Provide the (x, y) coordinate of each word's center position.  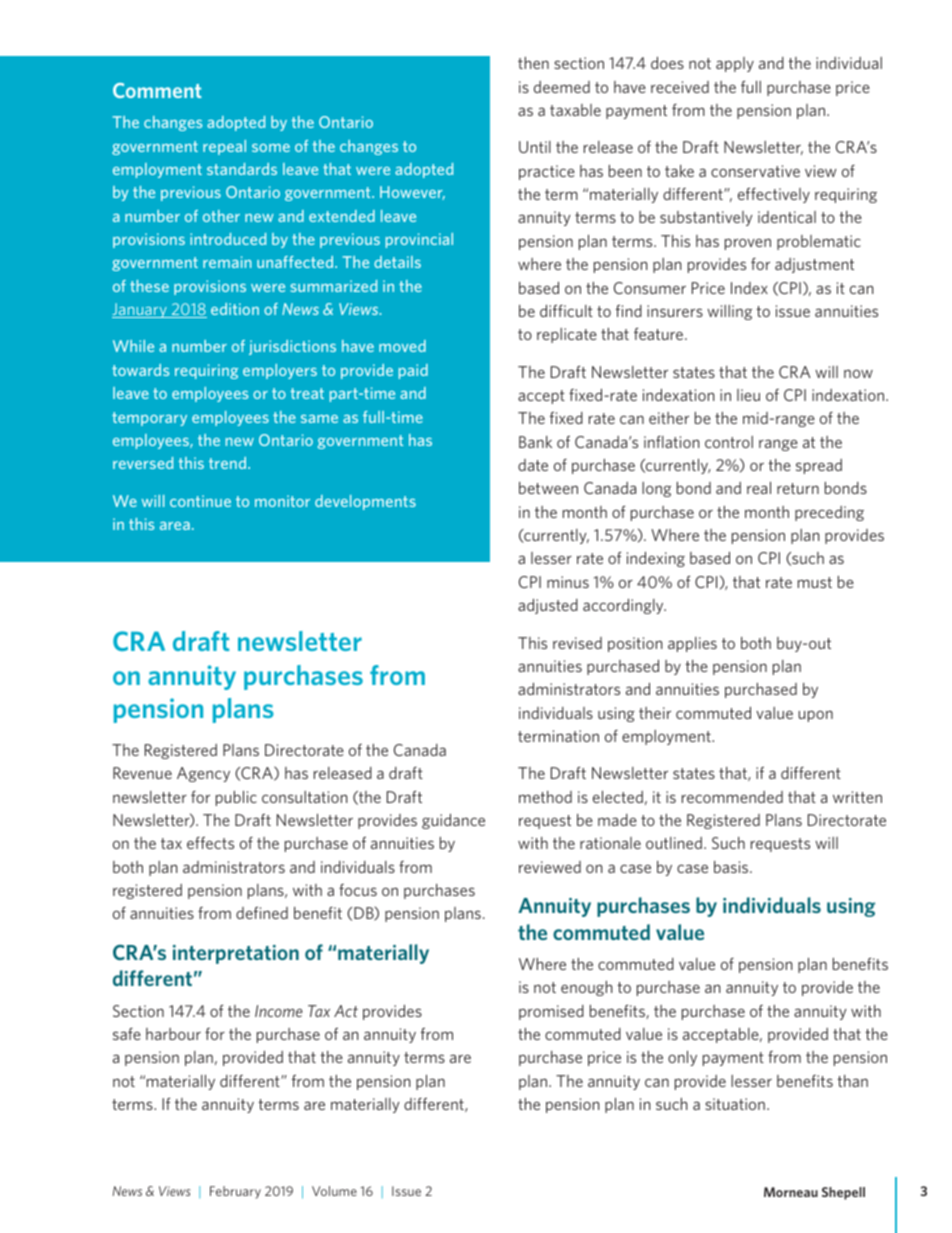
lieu (748, 395)
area (175, 526)
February (235, 1192)
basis (732, 867)
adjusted (548, 606)
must (815, 582)
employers (280, 371)
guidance (453, 821)
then (533, 63)
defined (262, 913)
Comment (157, 90)
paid (413, 371)
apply (735, 64)
